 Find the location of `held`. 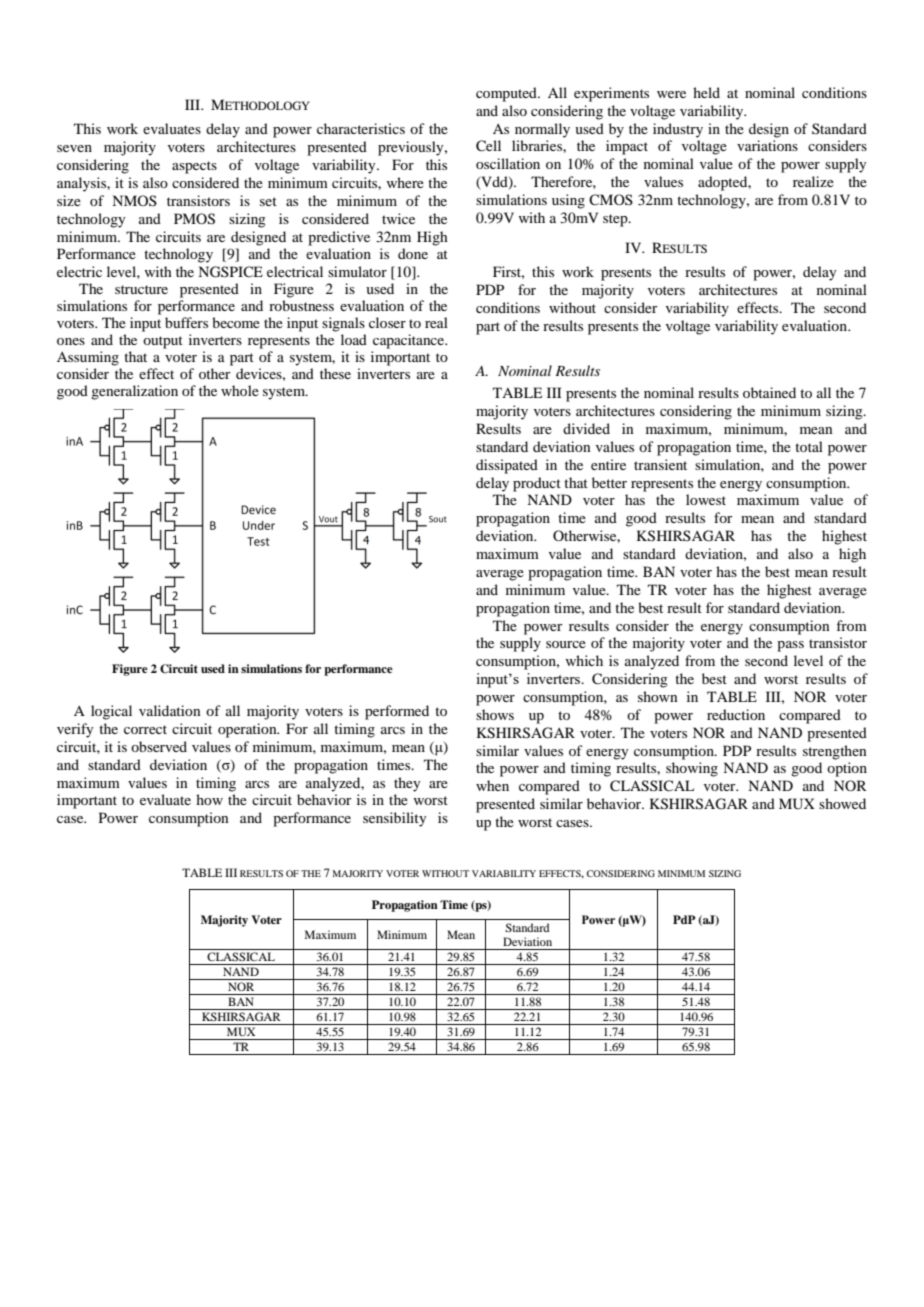

held is located at coordinates (706, 92).
